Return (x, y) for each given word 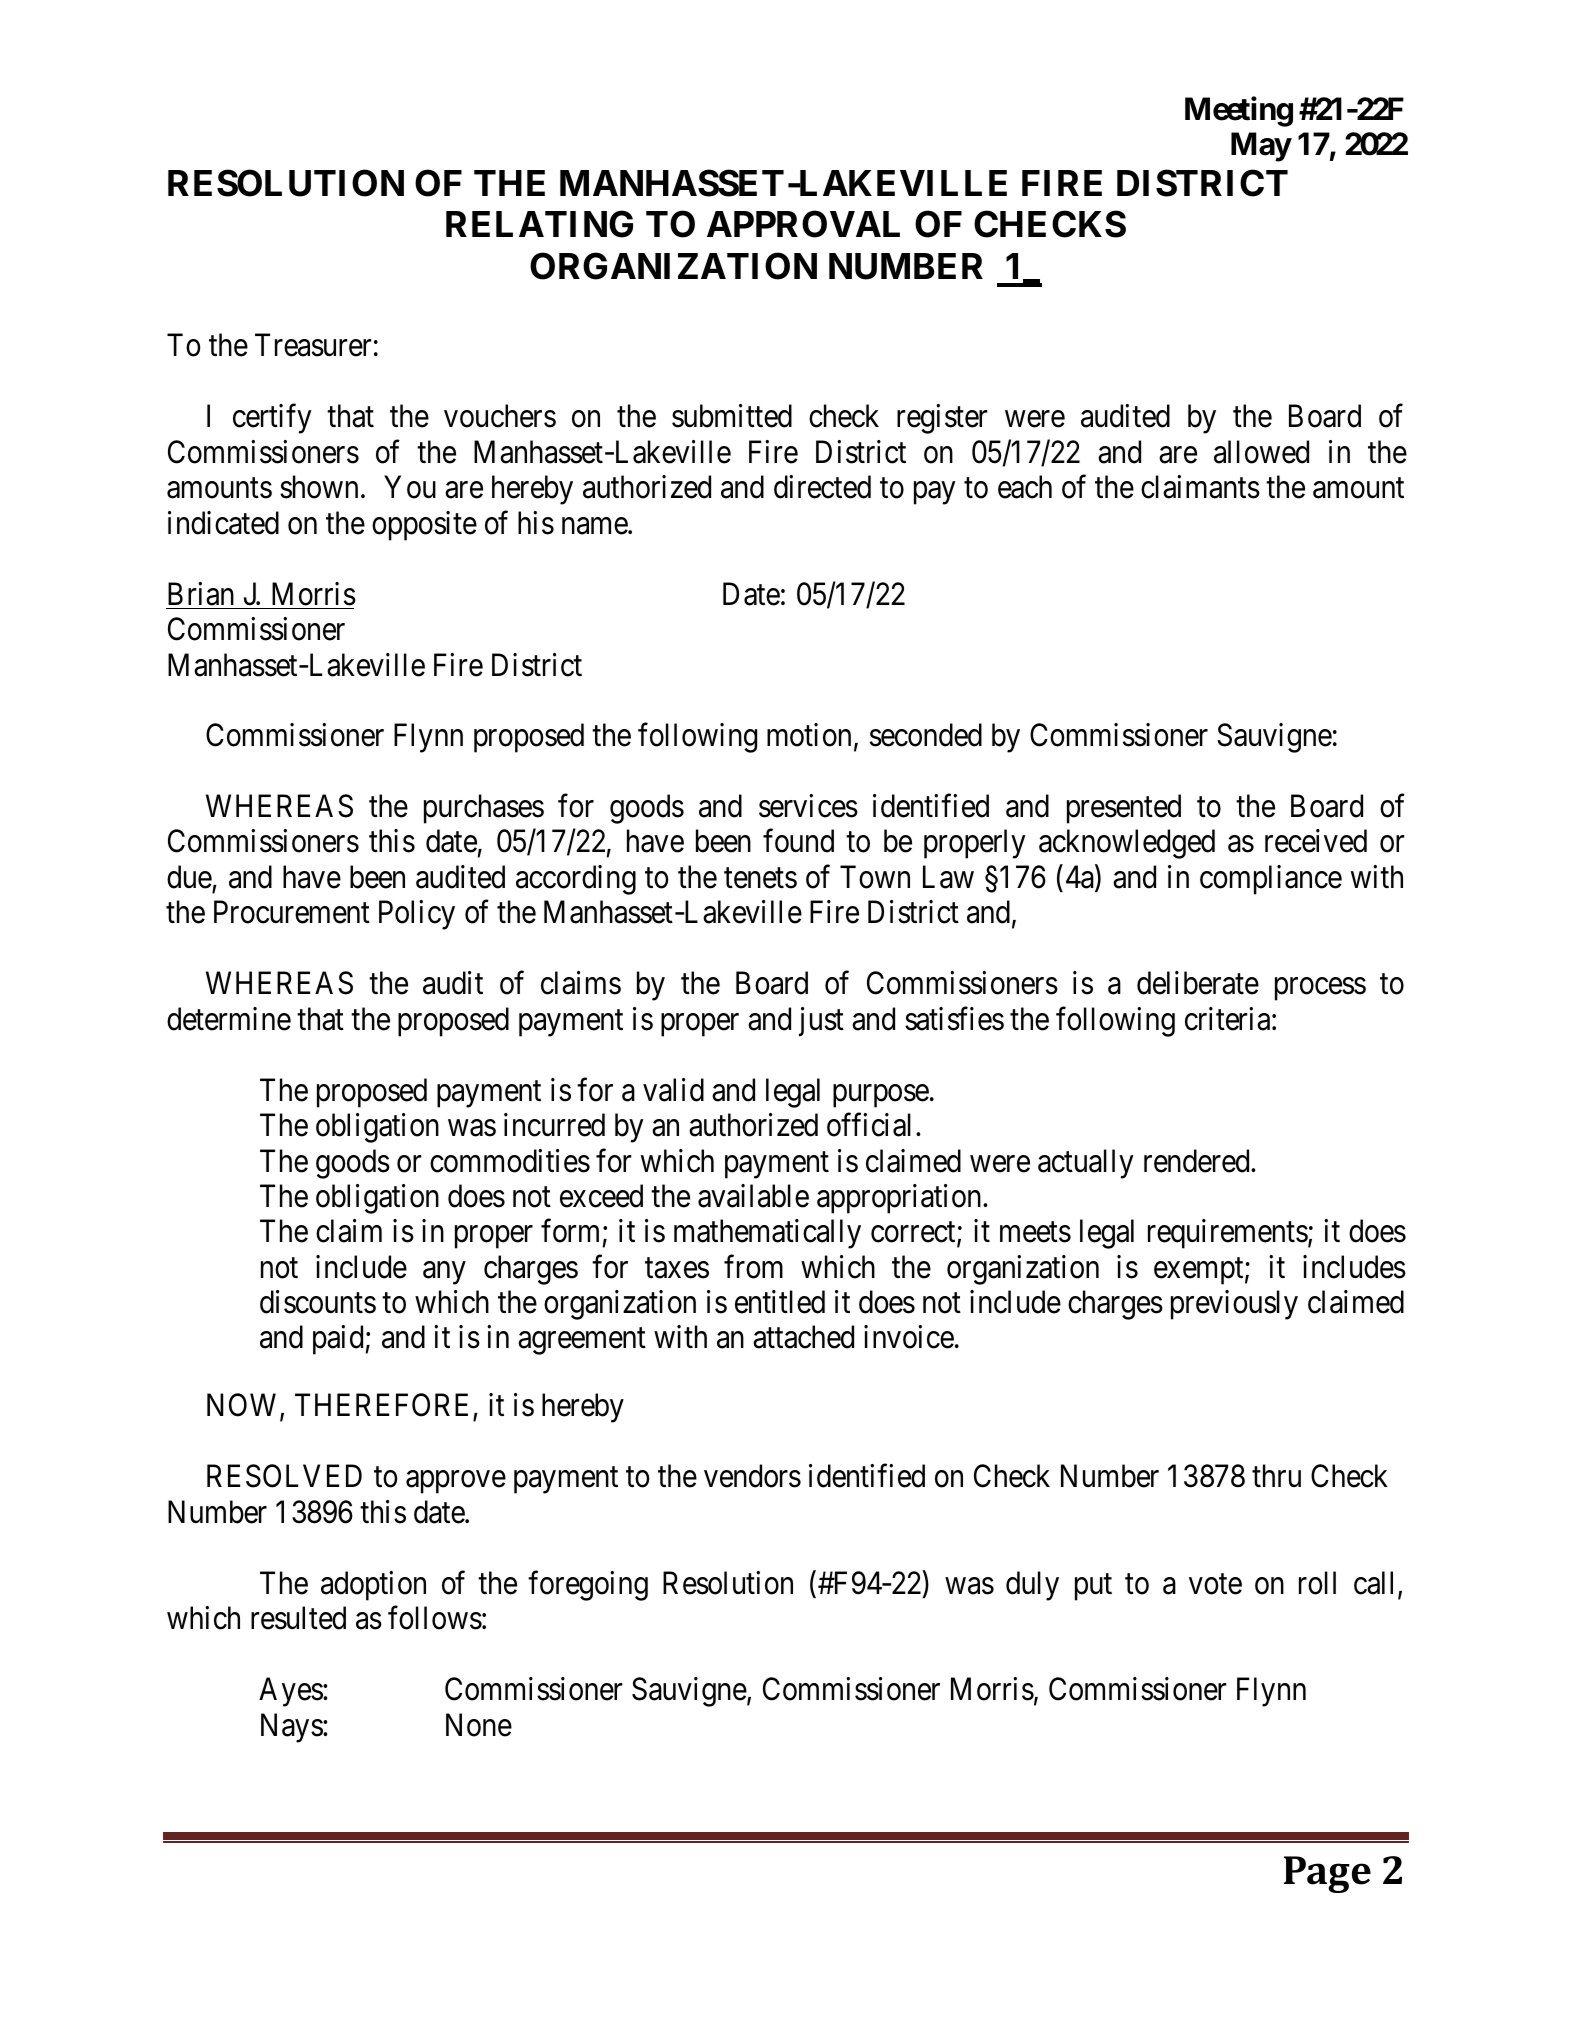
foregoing (588, 1586)
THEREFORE (384, 1406)
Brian (201, 594)
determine (229, 1019)
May (1261, 147)
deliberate (1198, 983)
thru (1276, 1475)
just (821, 1022)
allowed (1261, 452)
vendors (752, 1476)
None (479, 1725)
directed (822, 487)
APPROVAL (803, 224)
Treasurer (313, 345)
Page (1327, 1874)
